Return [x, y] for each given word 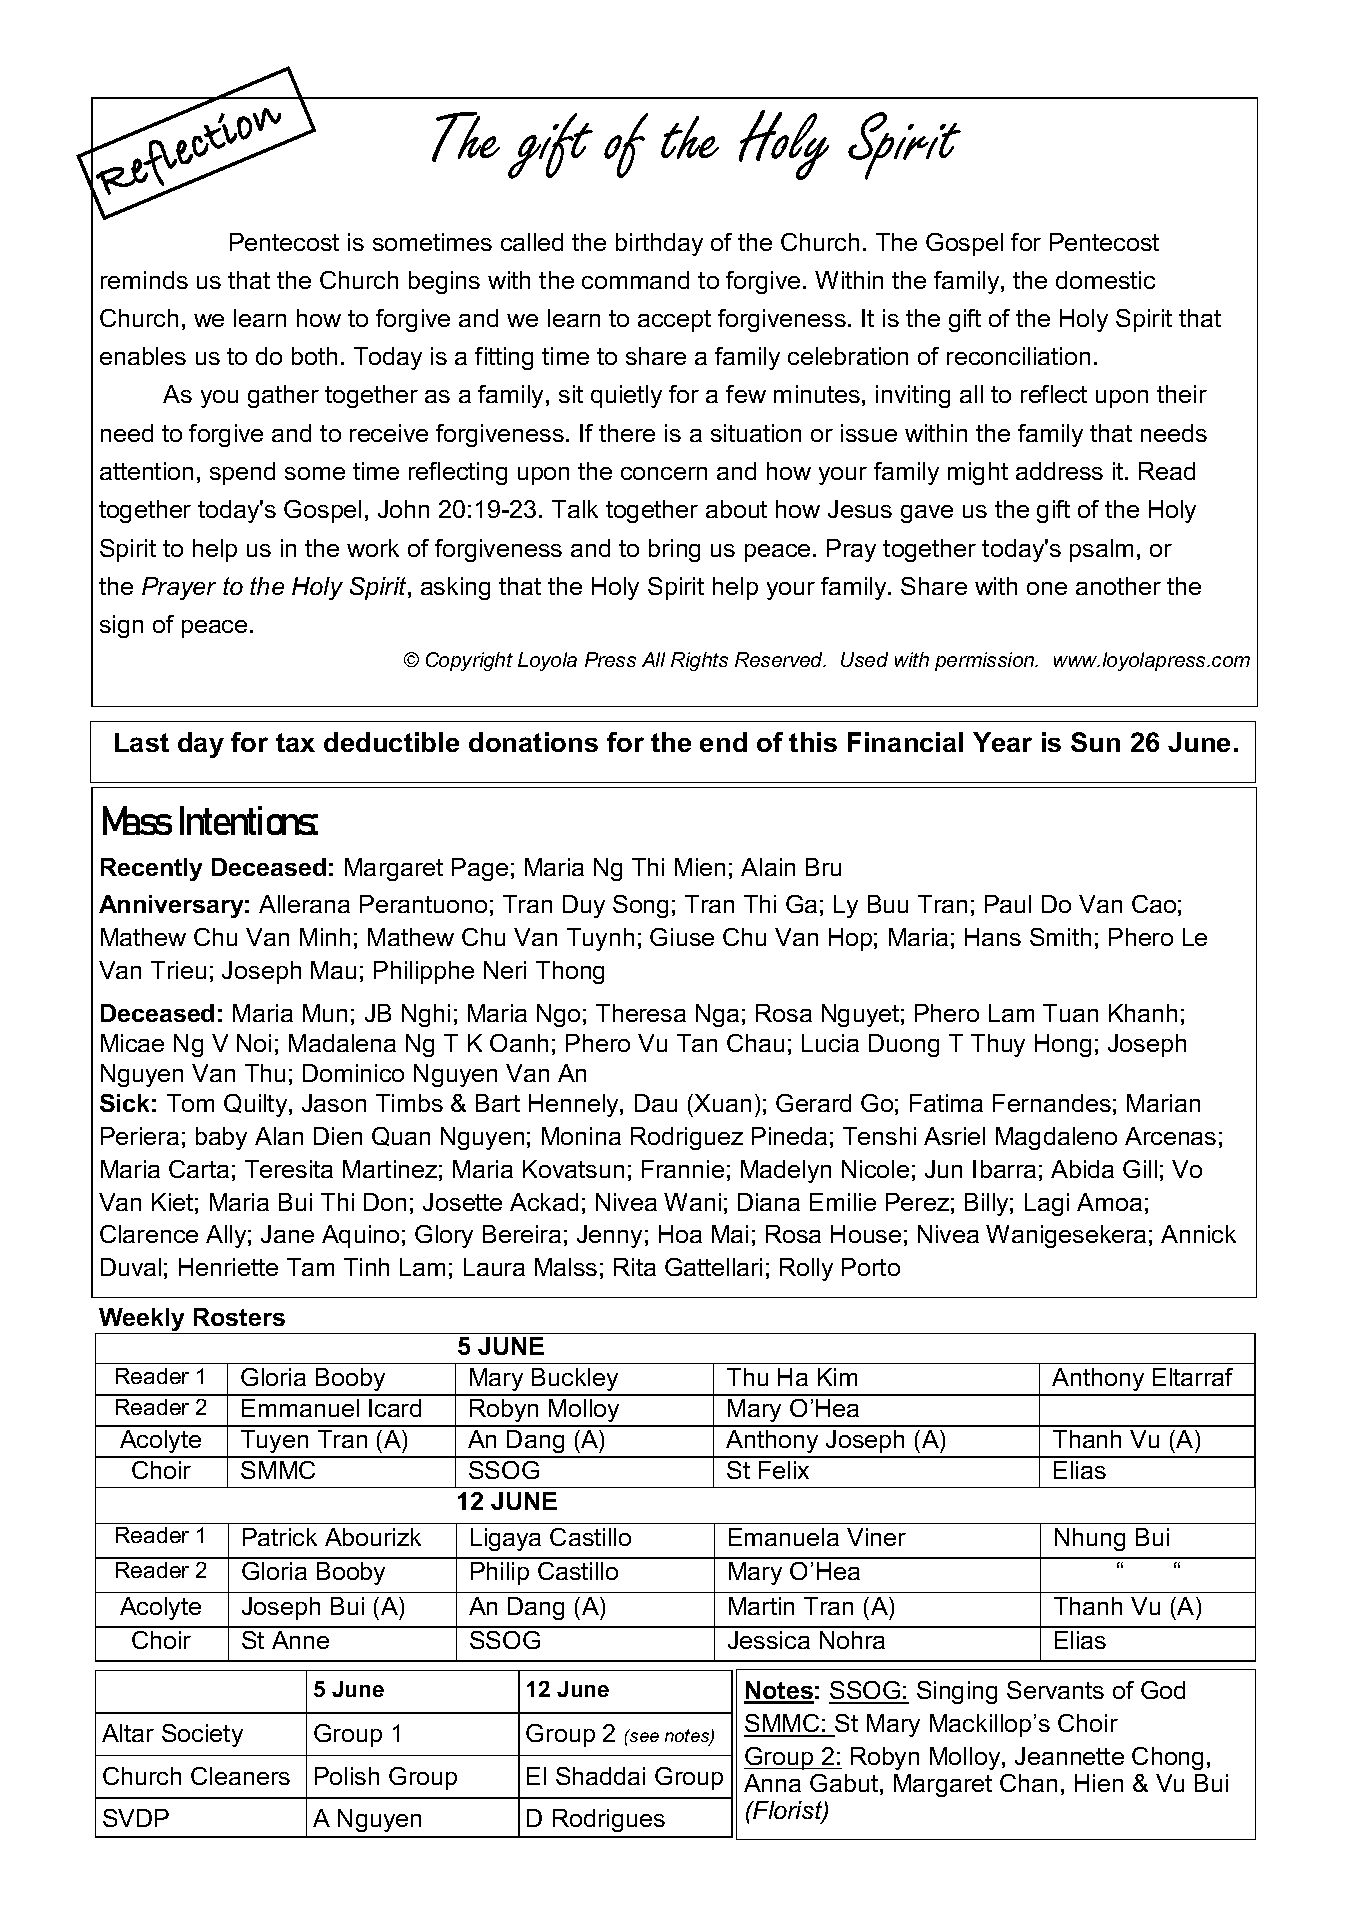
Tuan [1070, 1013]
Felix [784, 1470]
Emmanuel [300, 1408]
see [643, 1736]
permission [986, 661]
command [635, 280]
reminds [144, 280]
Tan [697, 1043]
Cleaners [240, 1776]
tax [295, 742]
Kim [837, 1377]
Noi [254, 1043]
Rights [699, 661]
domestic [1105, 280]
